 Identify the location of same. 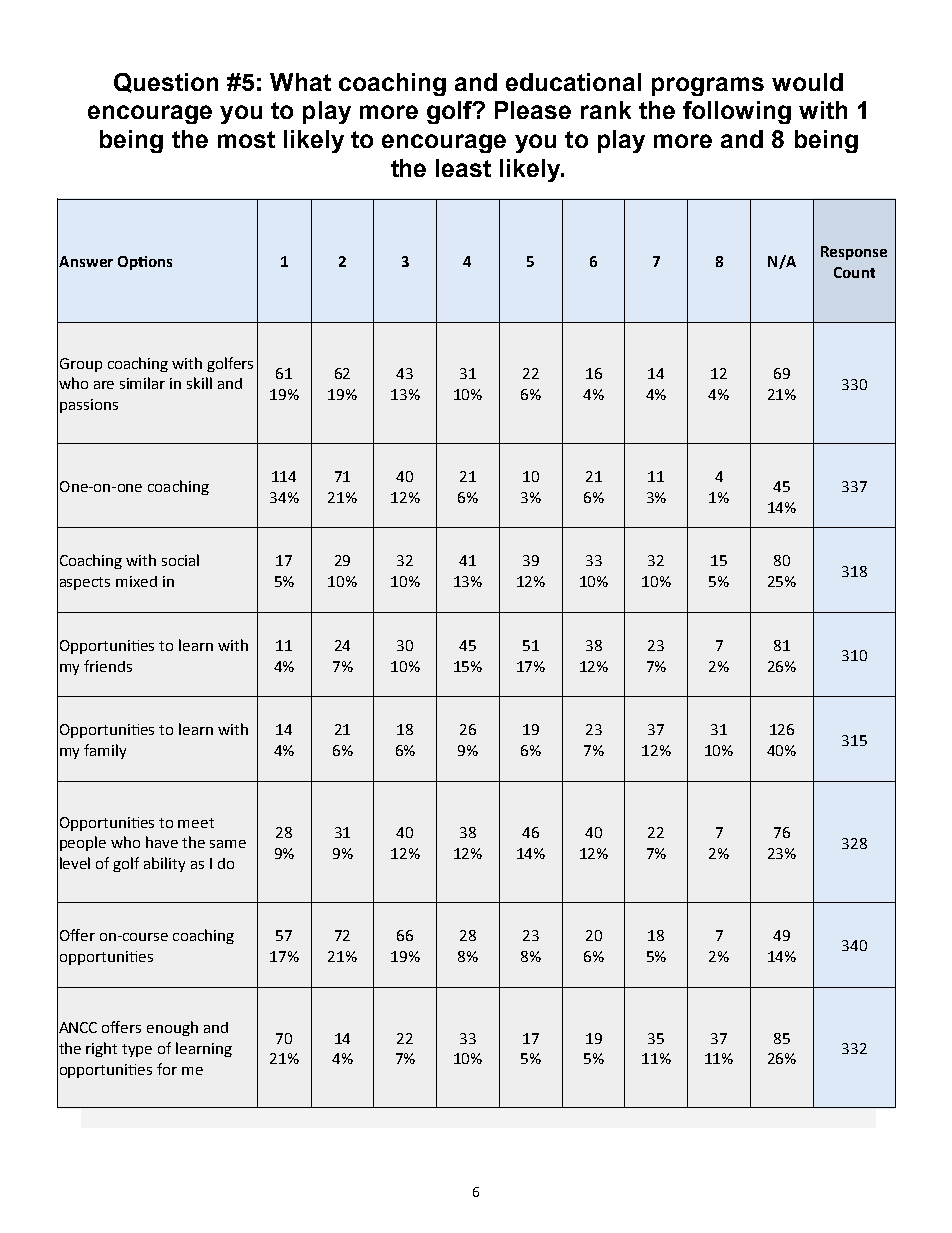
(228, 844).
